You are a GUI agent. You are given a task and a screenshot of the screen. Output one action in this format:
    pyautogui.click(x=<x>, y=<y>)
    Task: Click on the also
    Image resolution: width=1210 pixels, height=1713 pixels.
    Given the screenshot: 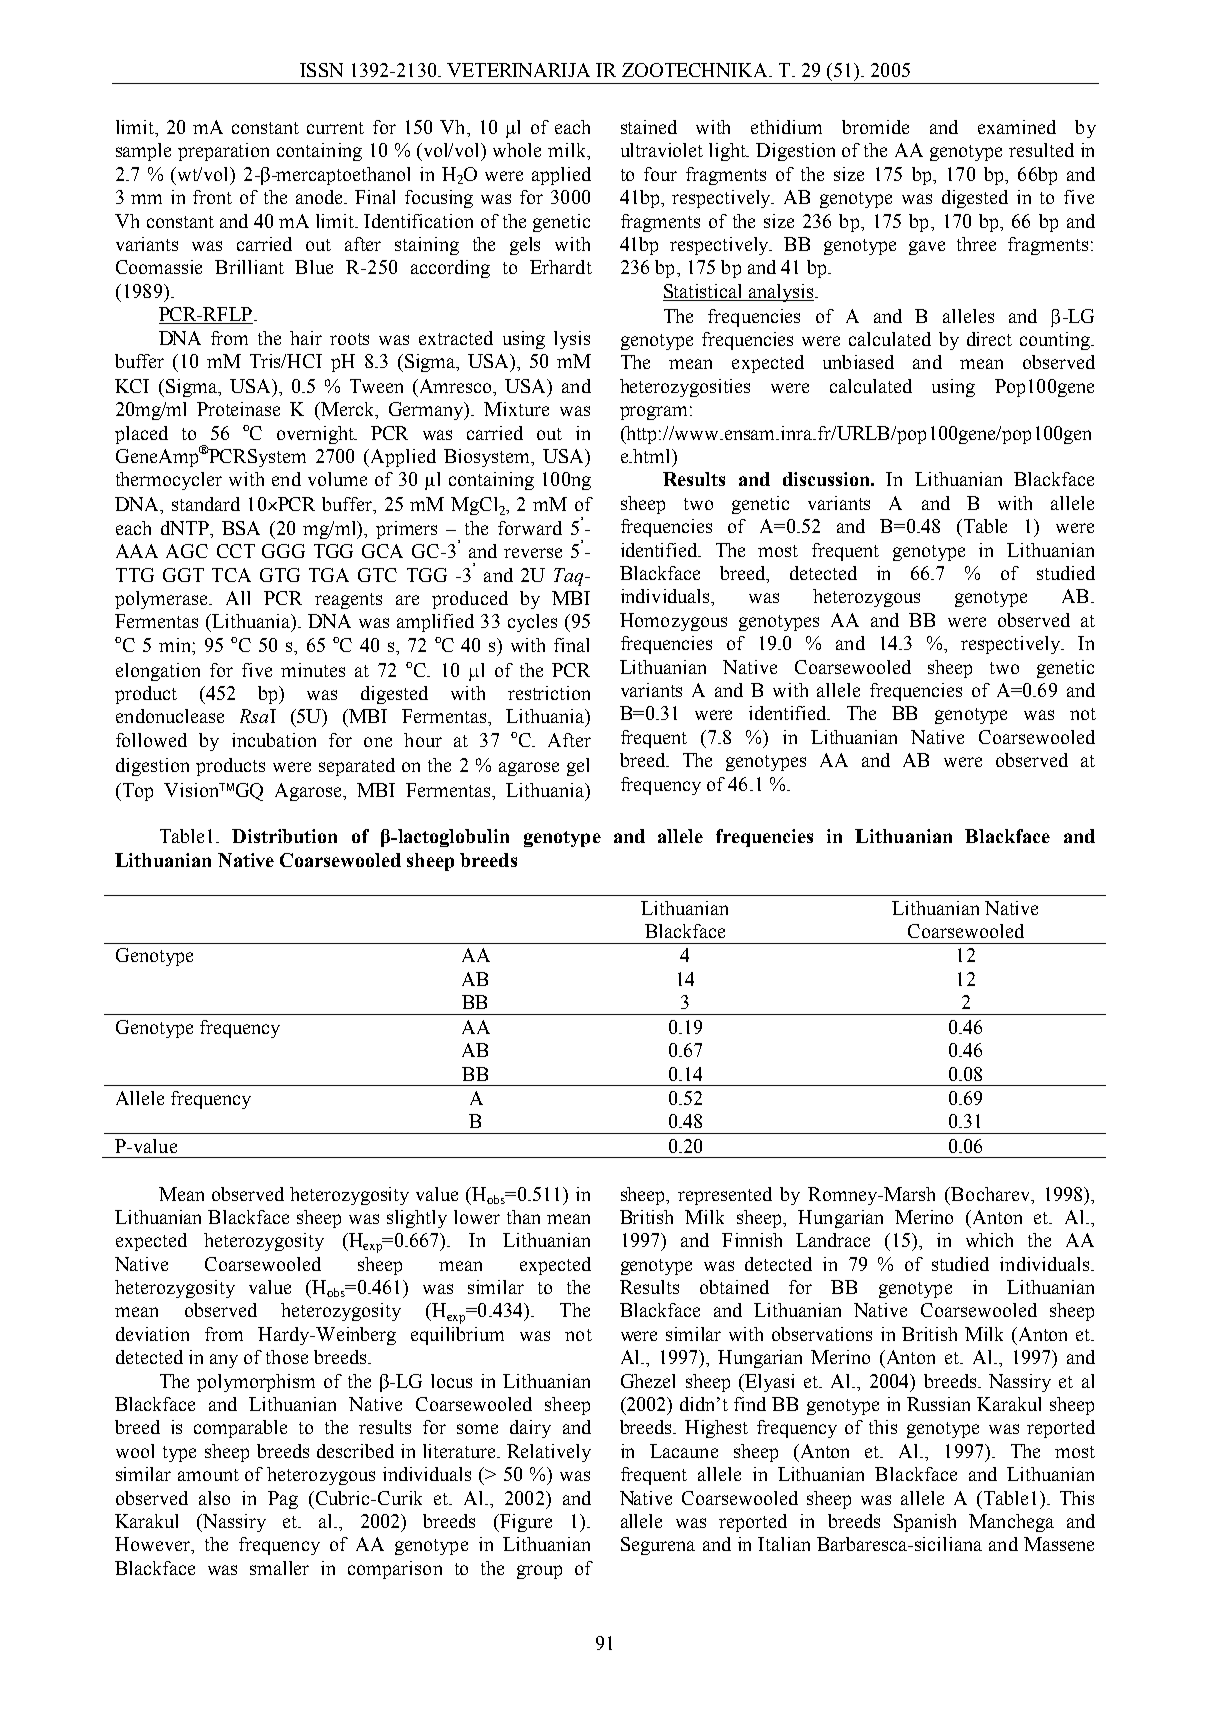 What is the action you would take?
    pyautogui.click(x=214, y=1498)
